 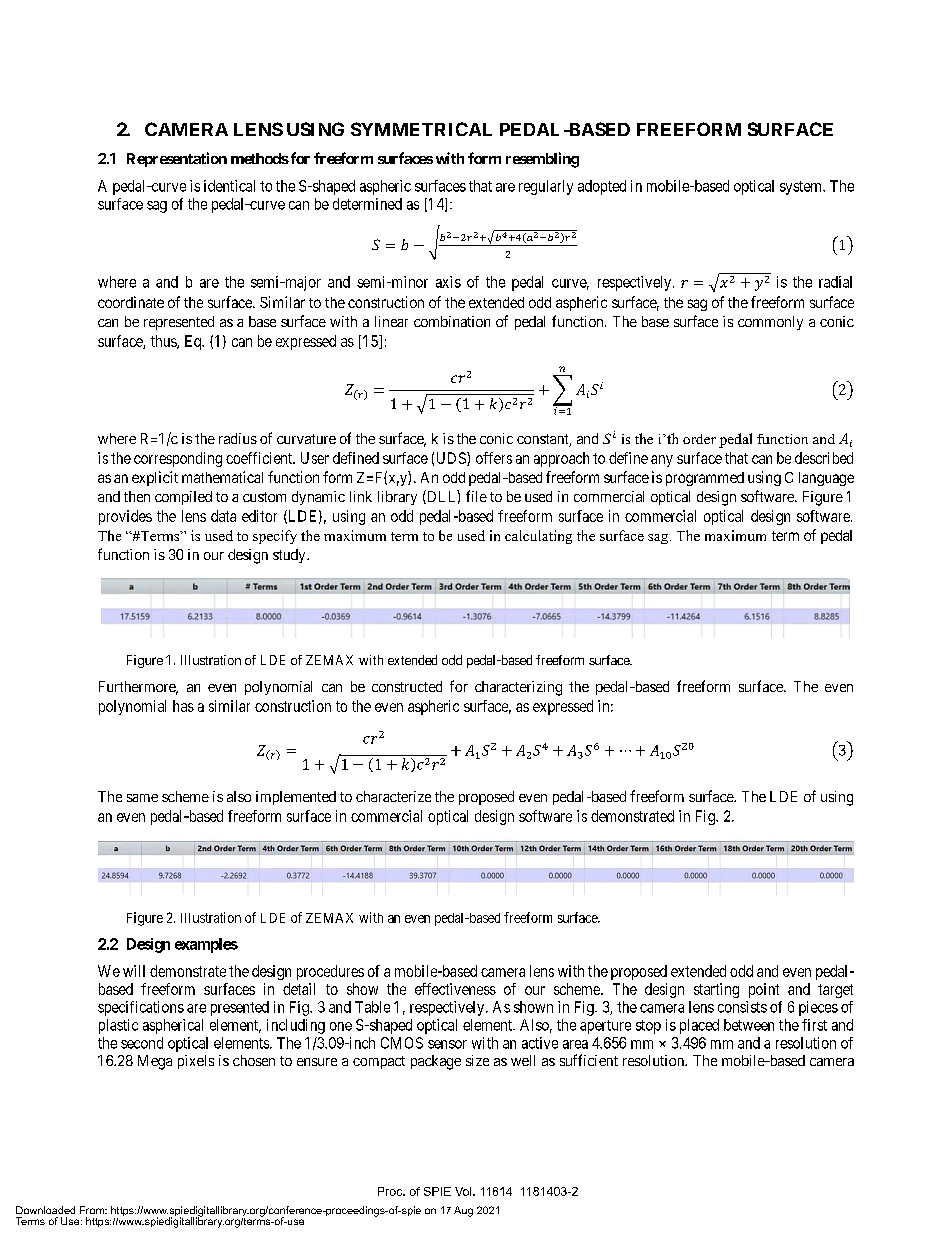 I want to click on constructed, so click(x=407, y=686).
